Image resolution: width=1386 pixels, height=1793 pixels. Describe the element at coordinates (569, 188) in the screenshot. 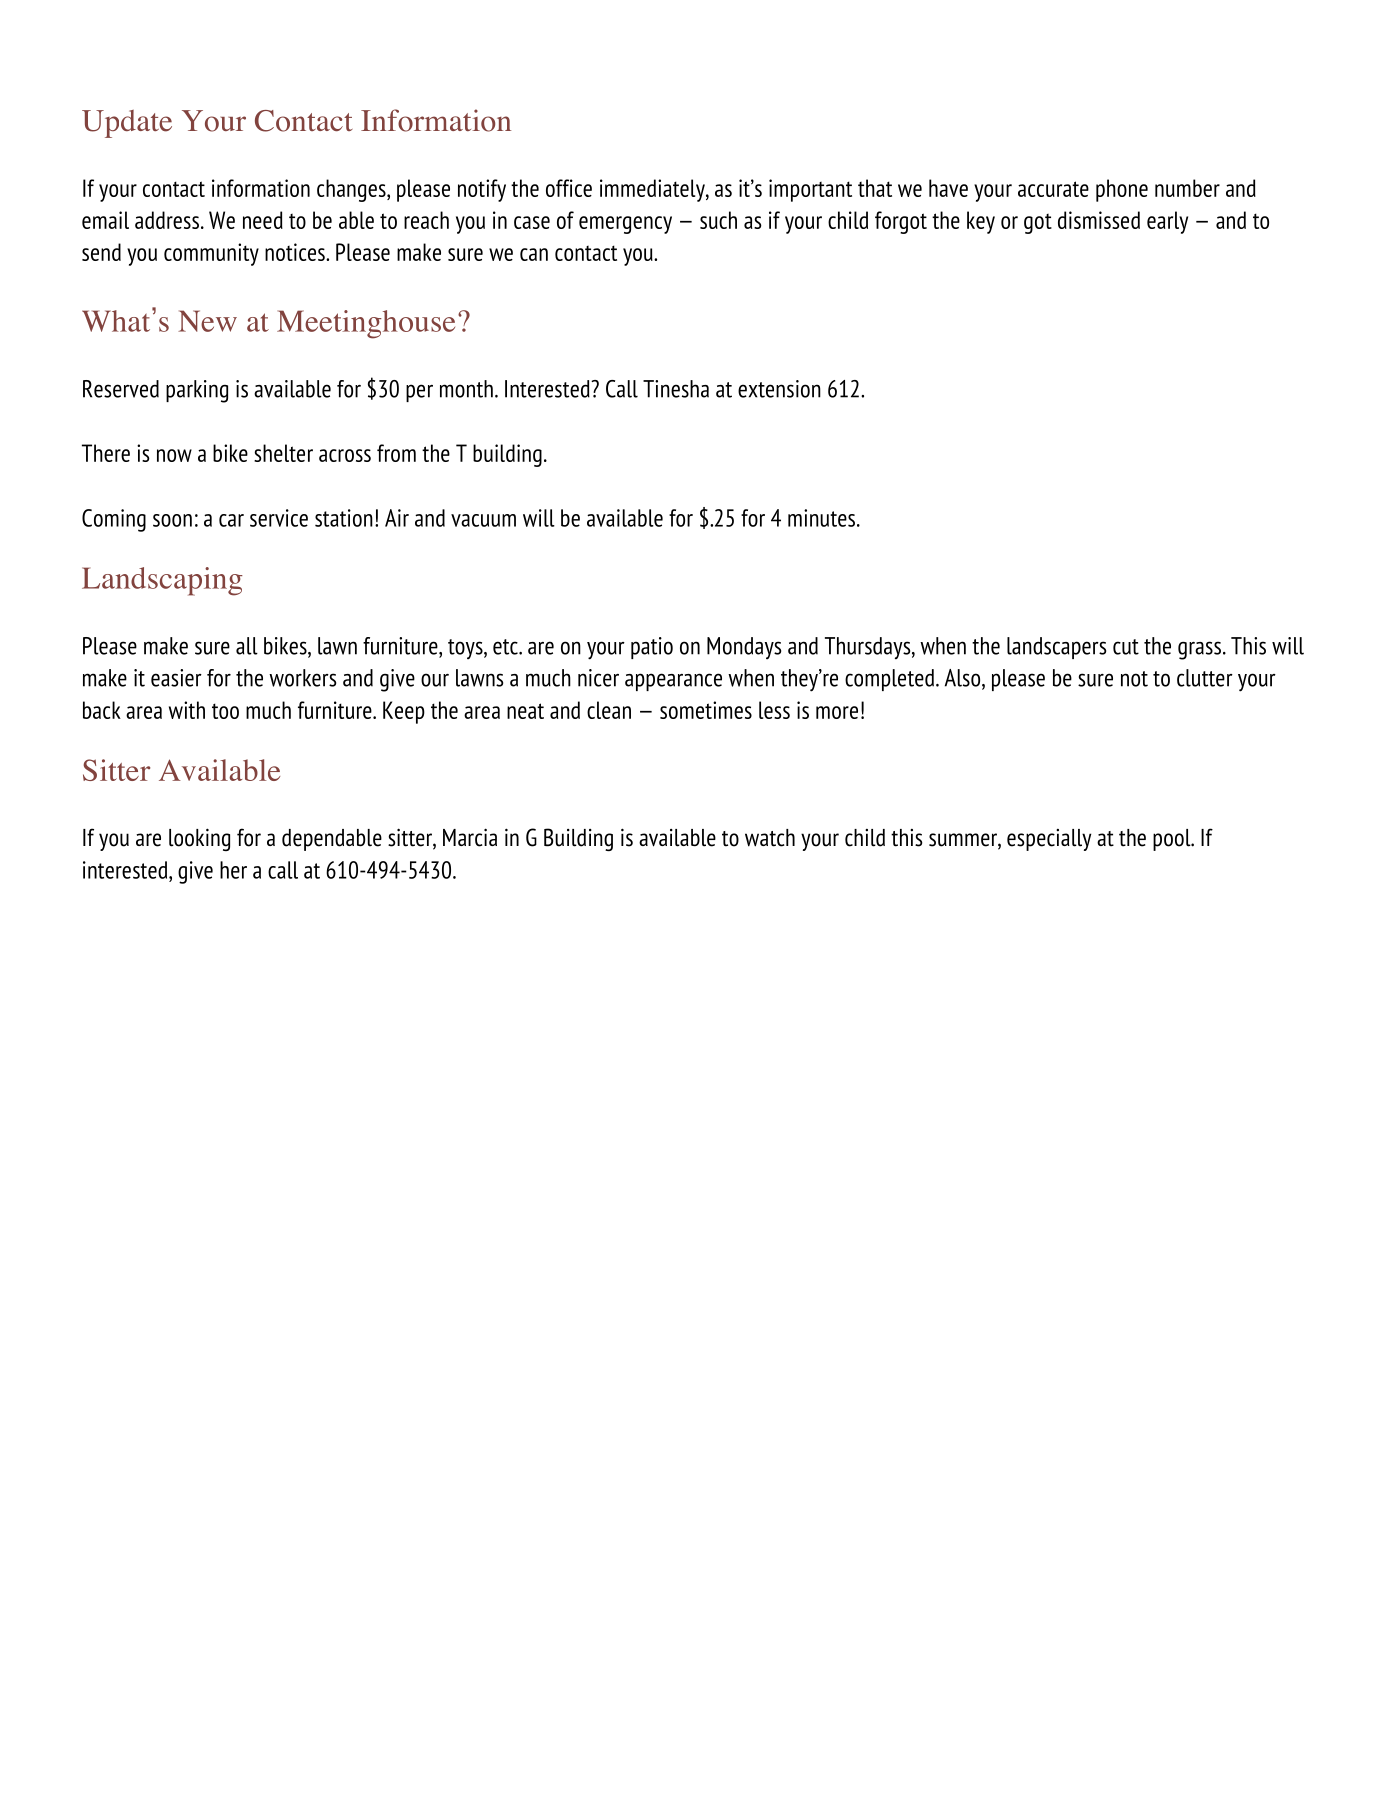

I see `office` at that location.
